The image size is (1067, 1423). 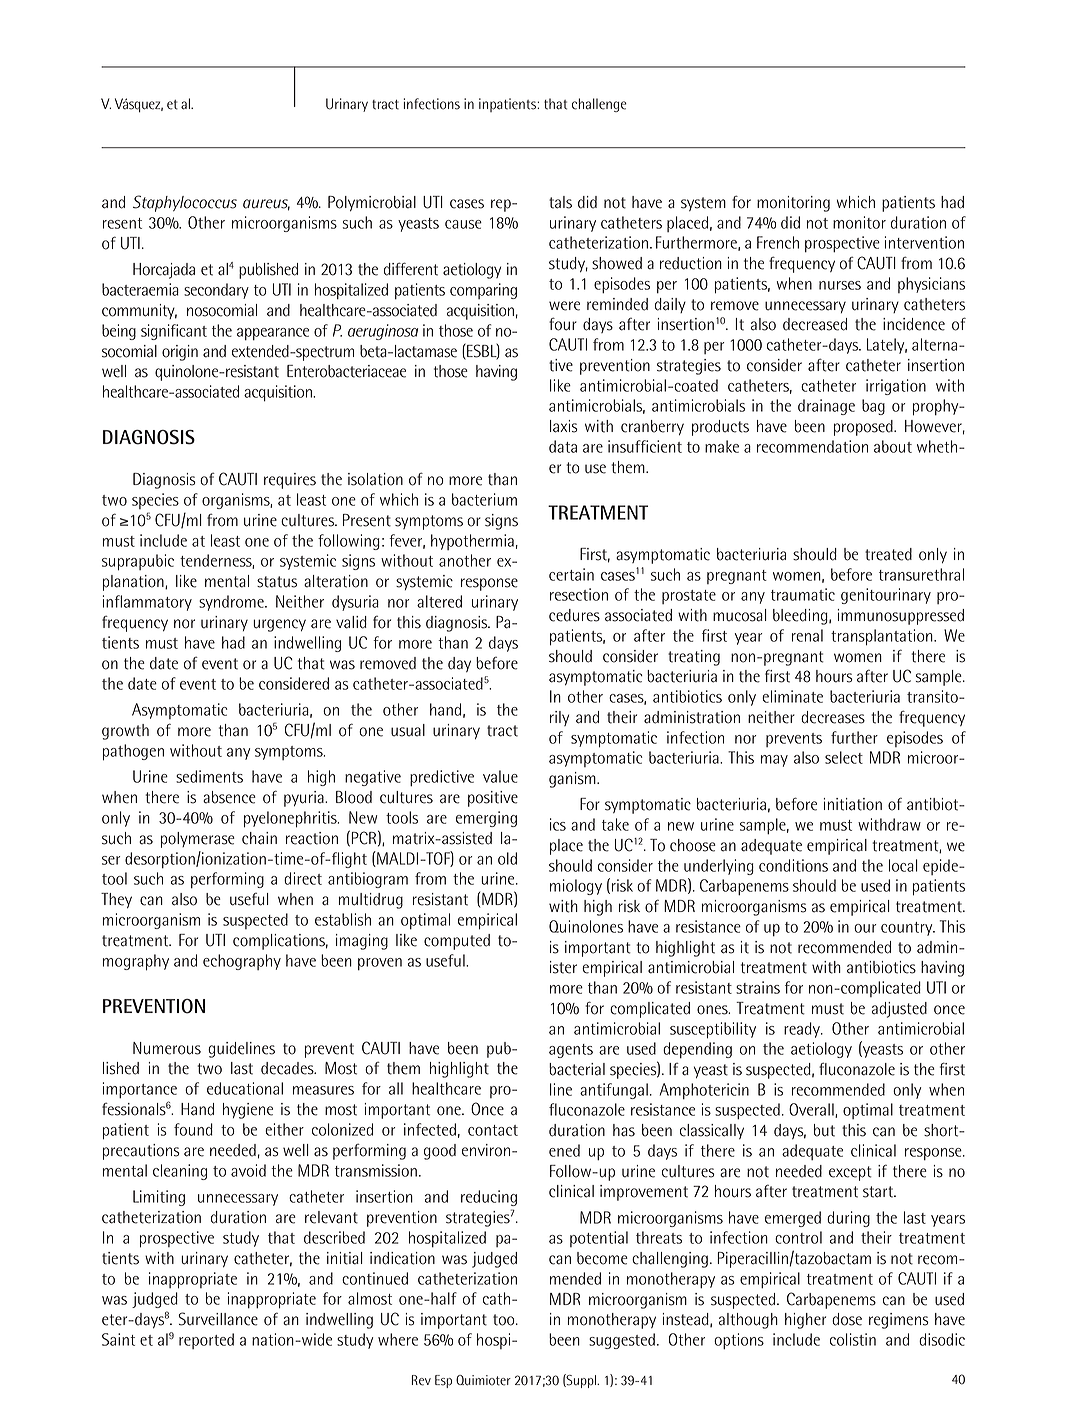 I want to click on bacterium, so click(x=484, y=499).
